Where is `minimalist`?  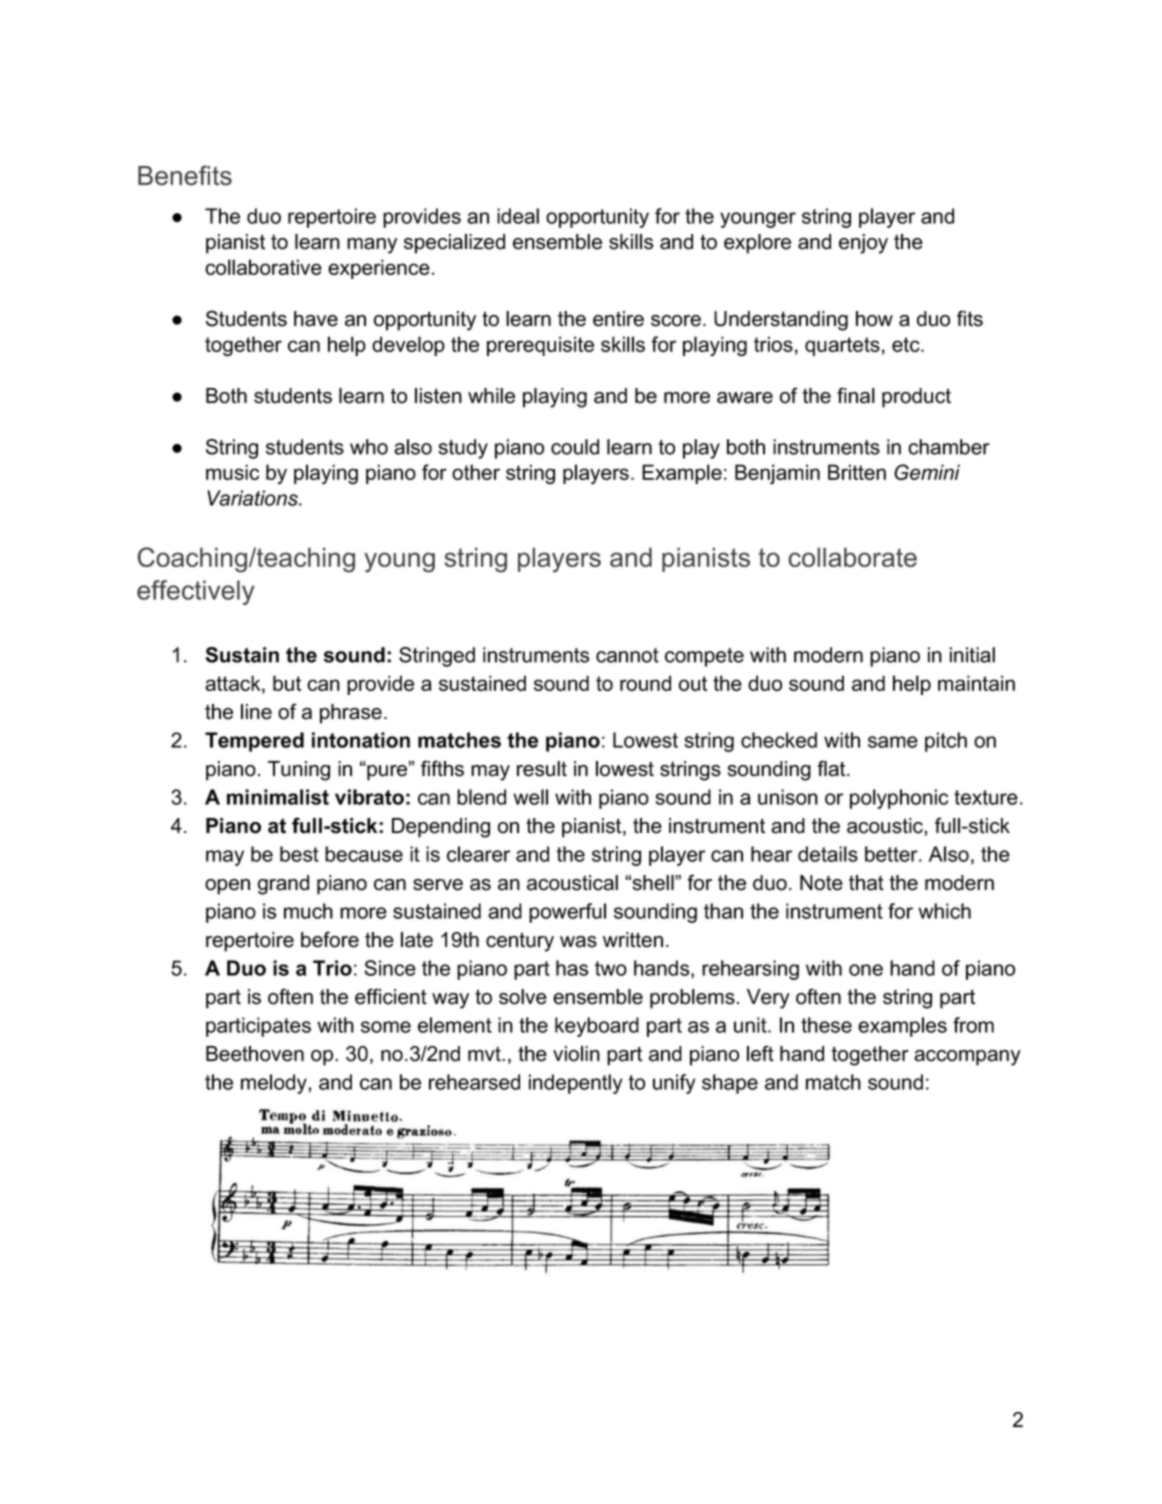
minimalist is located at coordinates (278, 797).
